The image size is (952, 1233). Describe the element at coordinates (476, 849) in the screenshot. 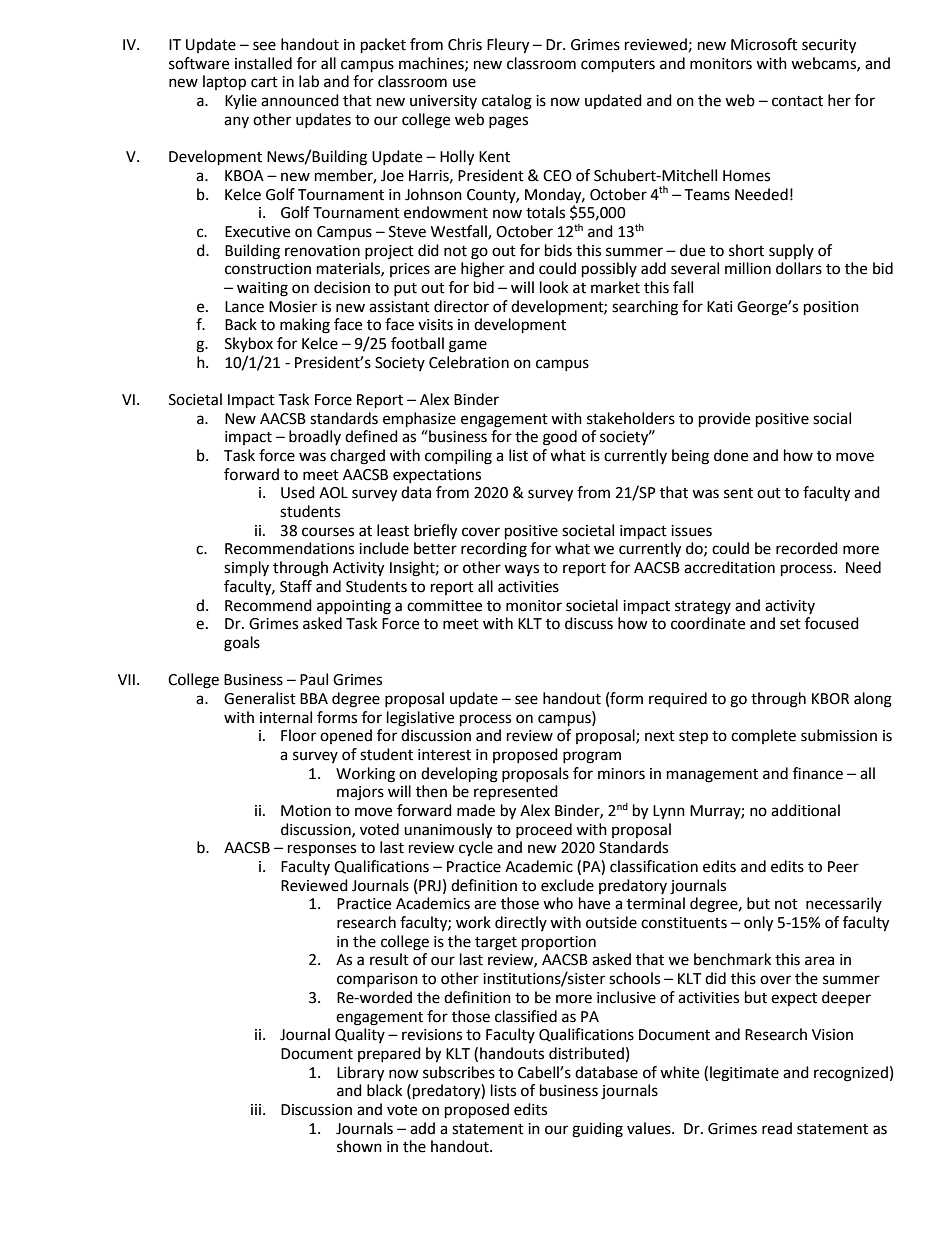

I see `cycle` at that location.
